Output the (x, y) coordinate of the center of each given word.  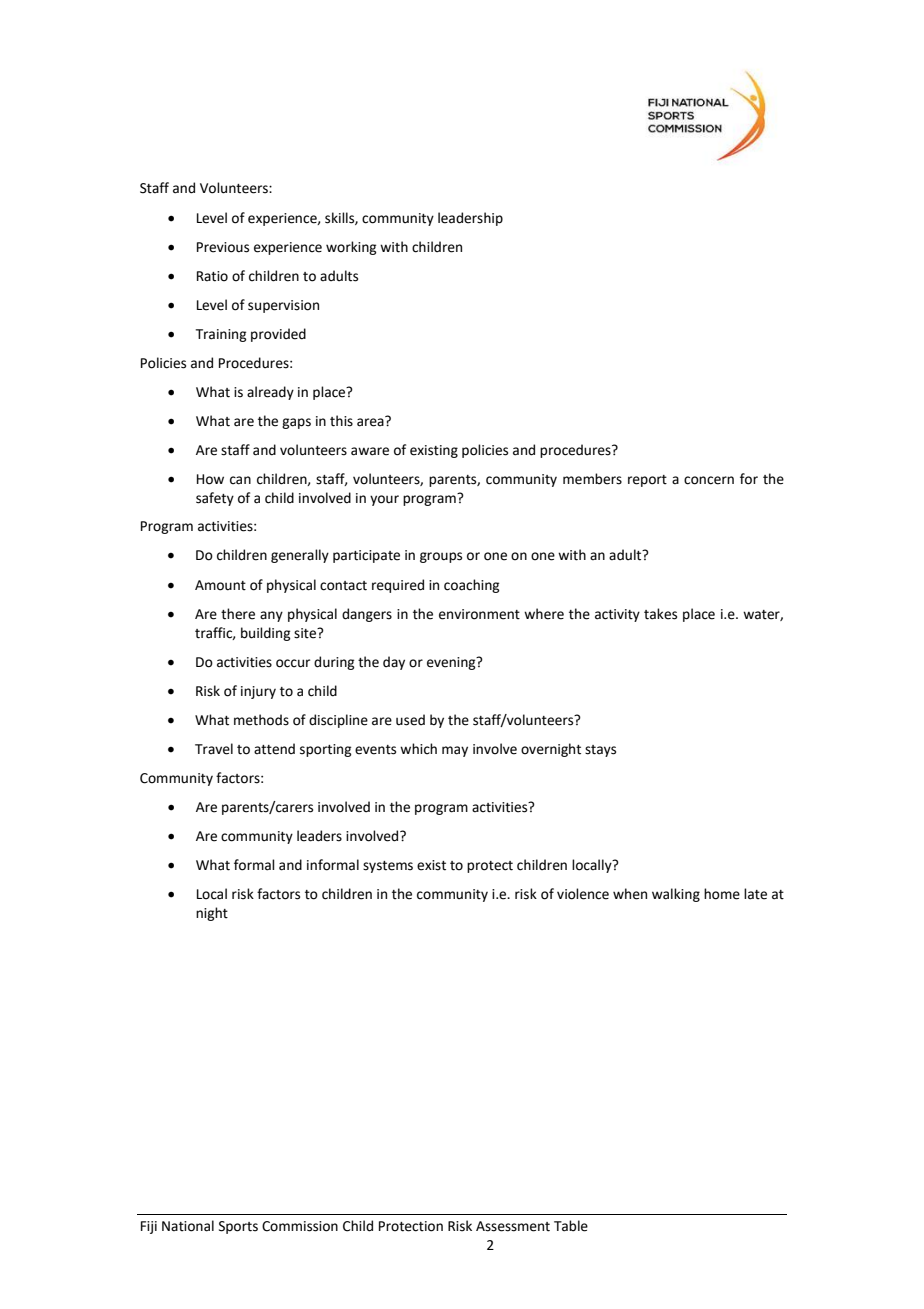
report (647, 481)
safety (215, 499)
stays (600, 751)
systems (388, 867)
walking (676, 895)
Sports (238, 1227)
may (455, 751)
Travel (214, 749)
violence (583, 894)
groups (441, 557)
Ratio (212, 276)
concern (709, 480)
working (351, 248)
